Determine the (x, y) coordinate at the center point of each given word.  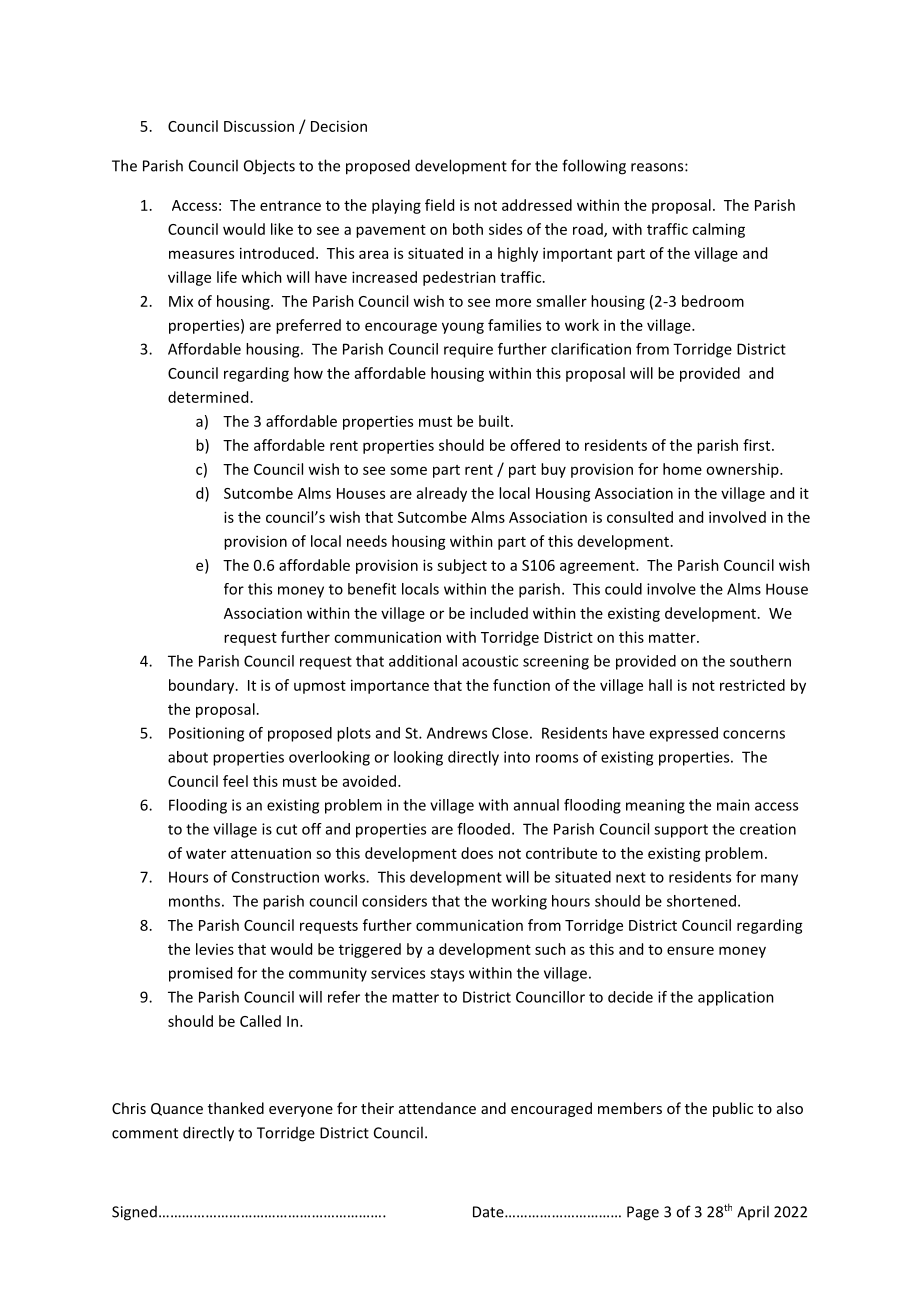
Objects (269, 167)
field (439, 205)
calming (718, 230)
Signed (134, 1213)
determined (208, 397)
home (682, 469)
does (477, 853)
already (442, 494)
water (206, 854)
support (681, 831)
